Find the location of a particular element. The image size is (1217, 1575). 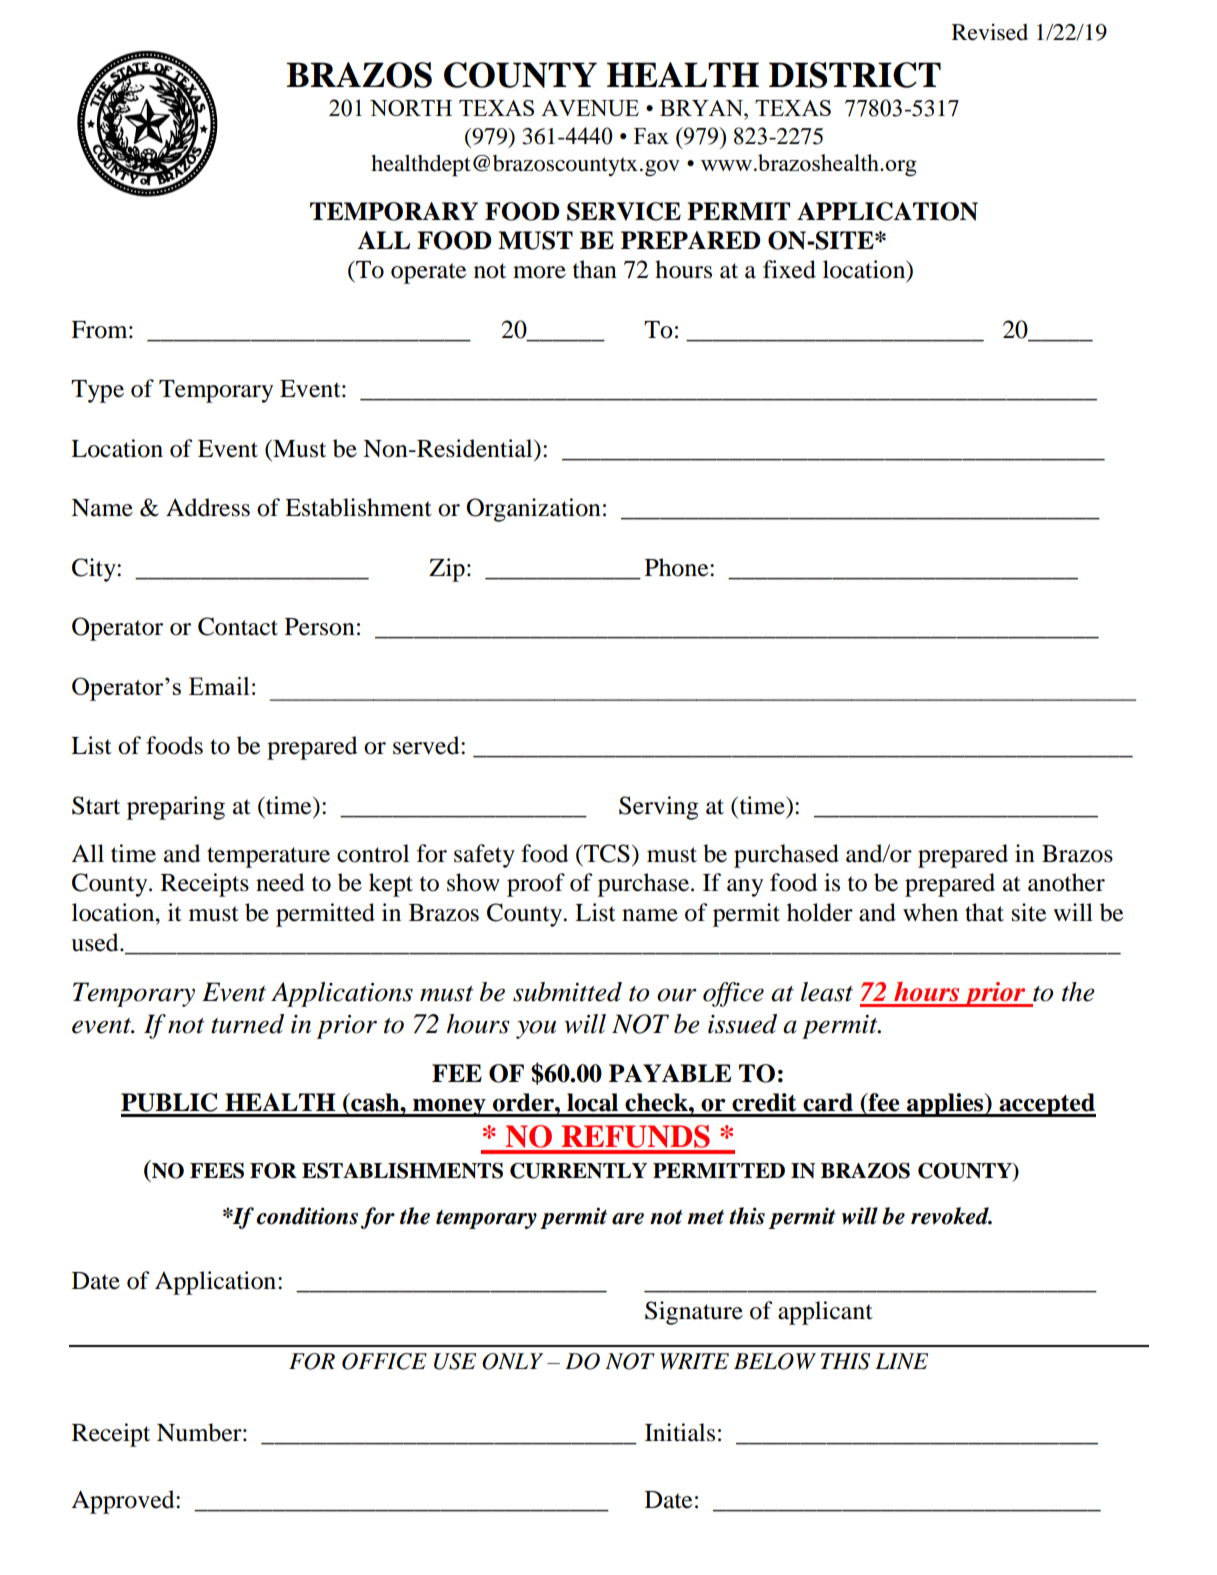

fixed is located at coordinates (789, 269).
